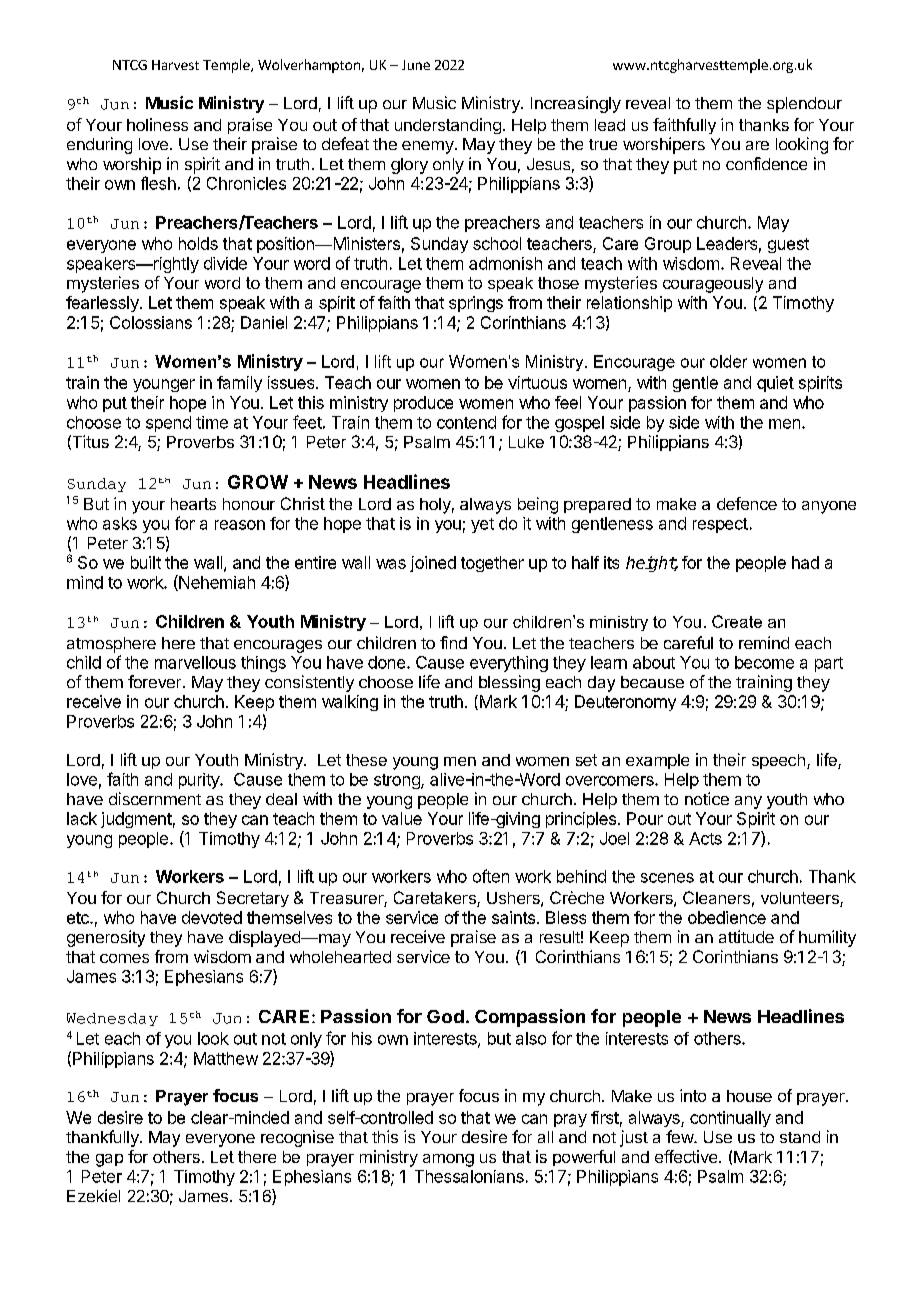 This screenshot has height=1308, width=924. What do you see at coordinates (448, 1160) in the screenshot?
I see `among` at bounding box center [448, 1160].
